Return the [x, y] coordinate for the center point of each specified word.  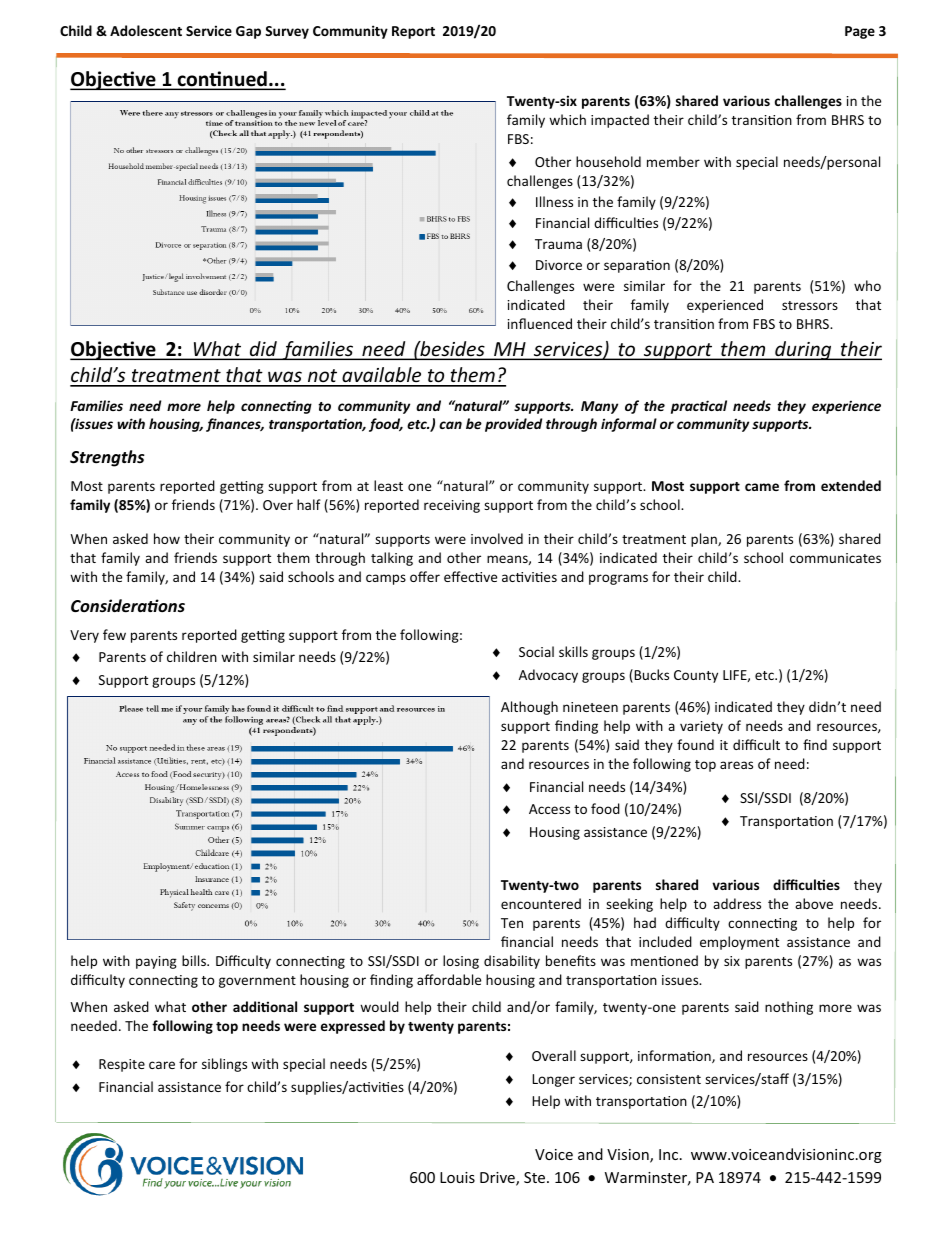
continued [222, 80]
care [162, 1065]
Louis [457, 1177]
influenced [540, 323]
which [567, 119]
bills [195, 960]
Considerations [128, 606]
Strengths [107, 458]
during [803, 350]
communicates [835, 558]
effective [470, 576]
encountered [541, 903]
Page [860, 32]
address [737, 903]
